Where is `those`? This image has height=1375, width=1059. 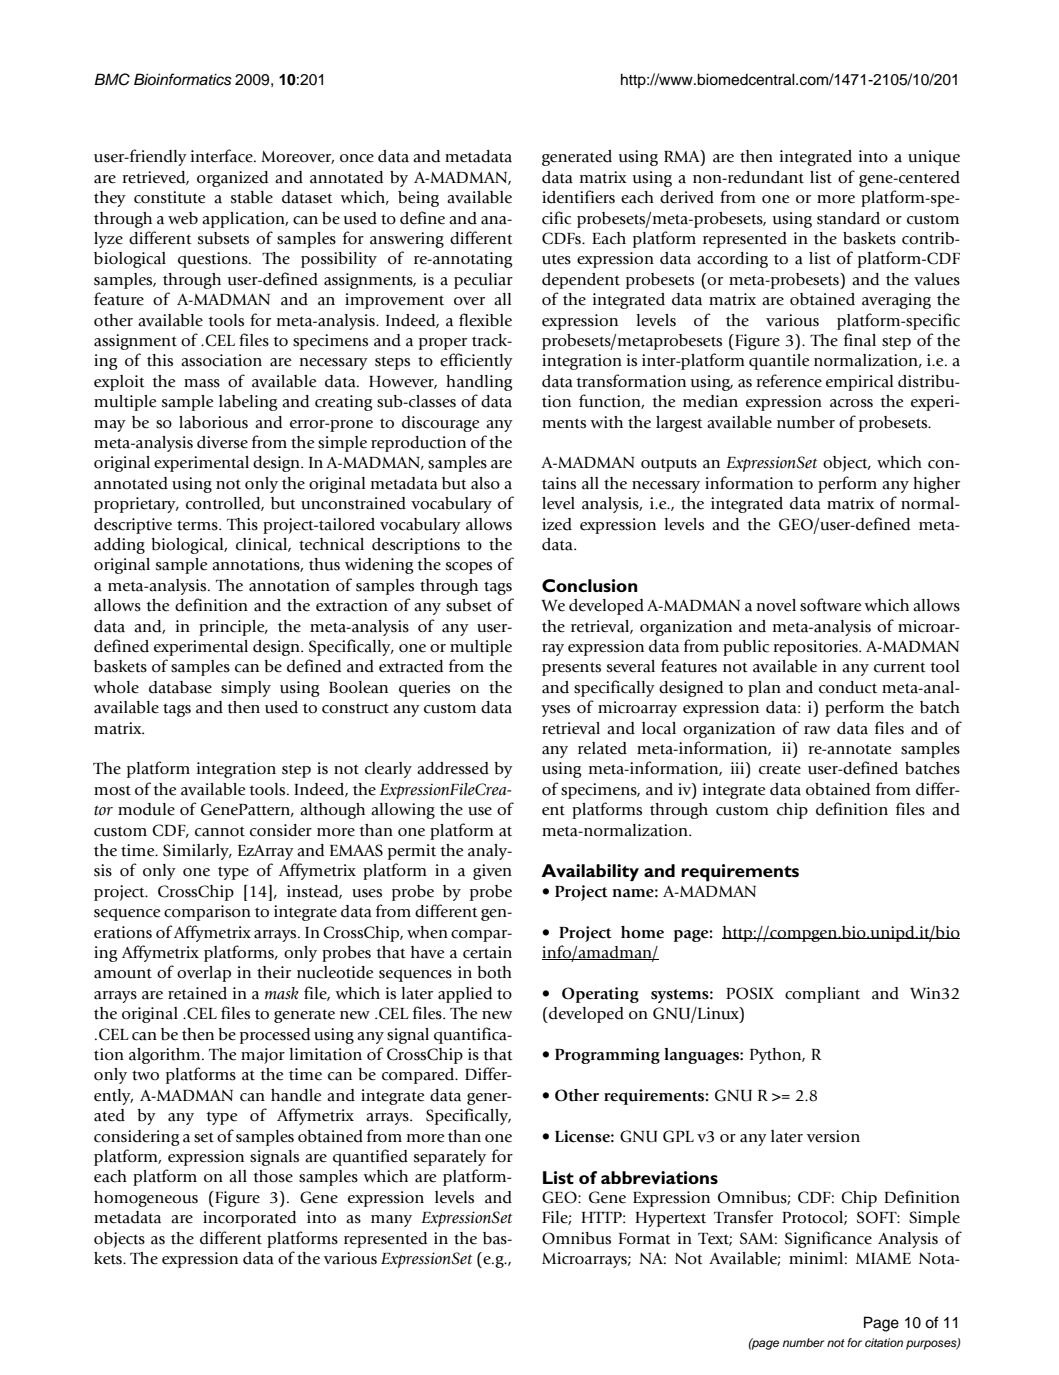
those is located at coordinates (273, 1176).
